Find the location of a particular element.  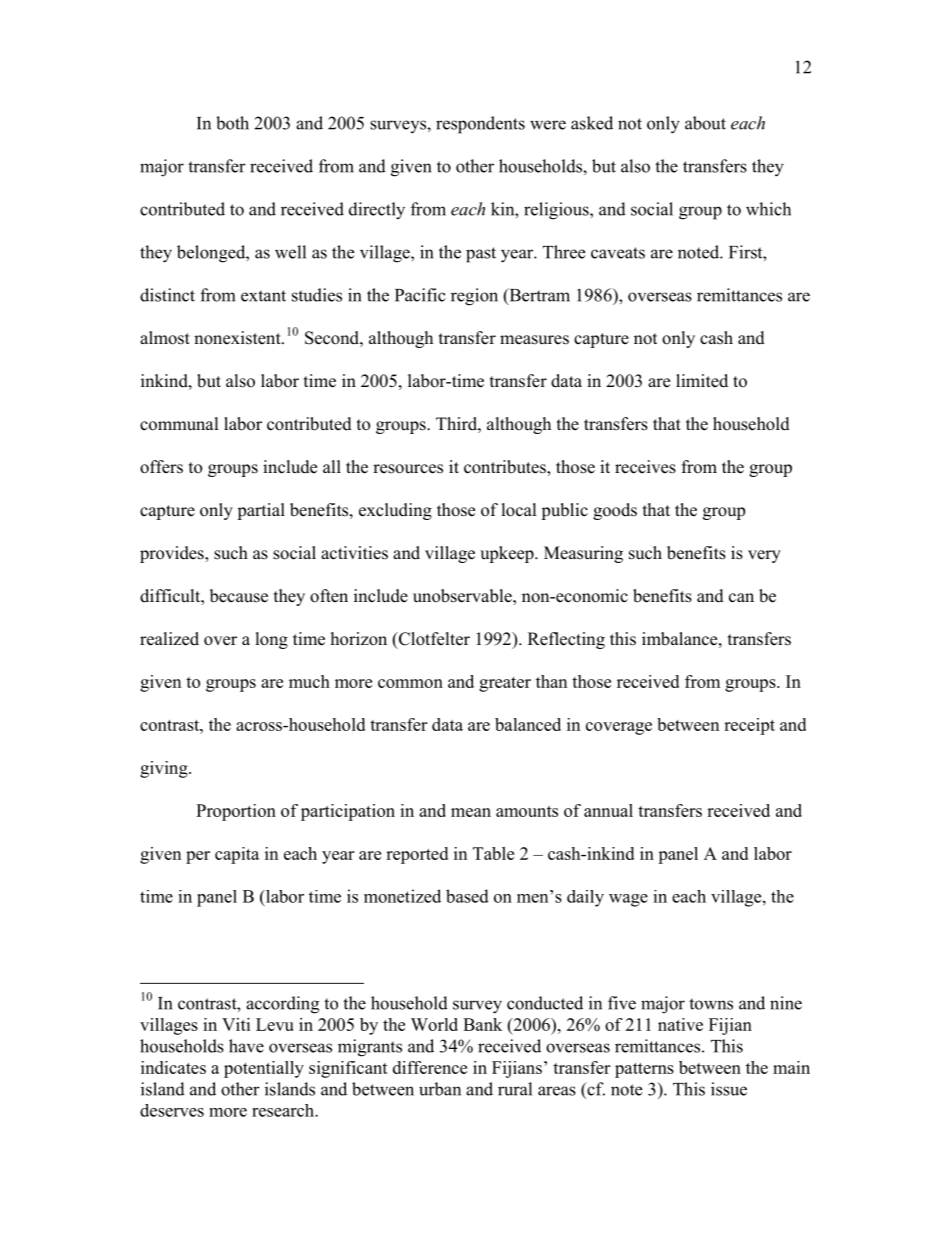

respondents is located at coordinates (480, 125).
